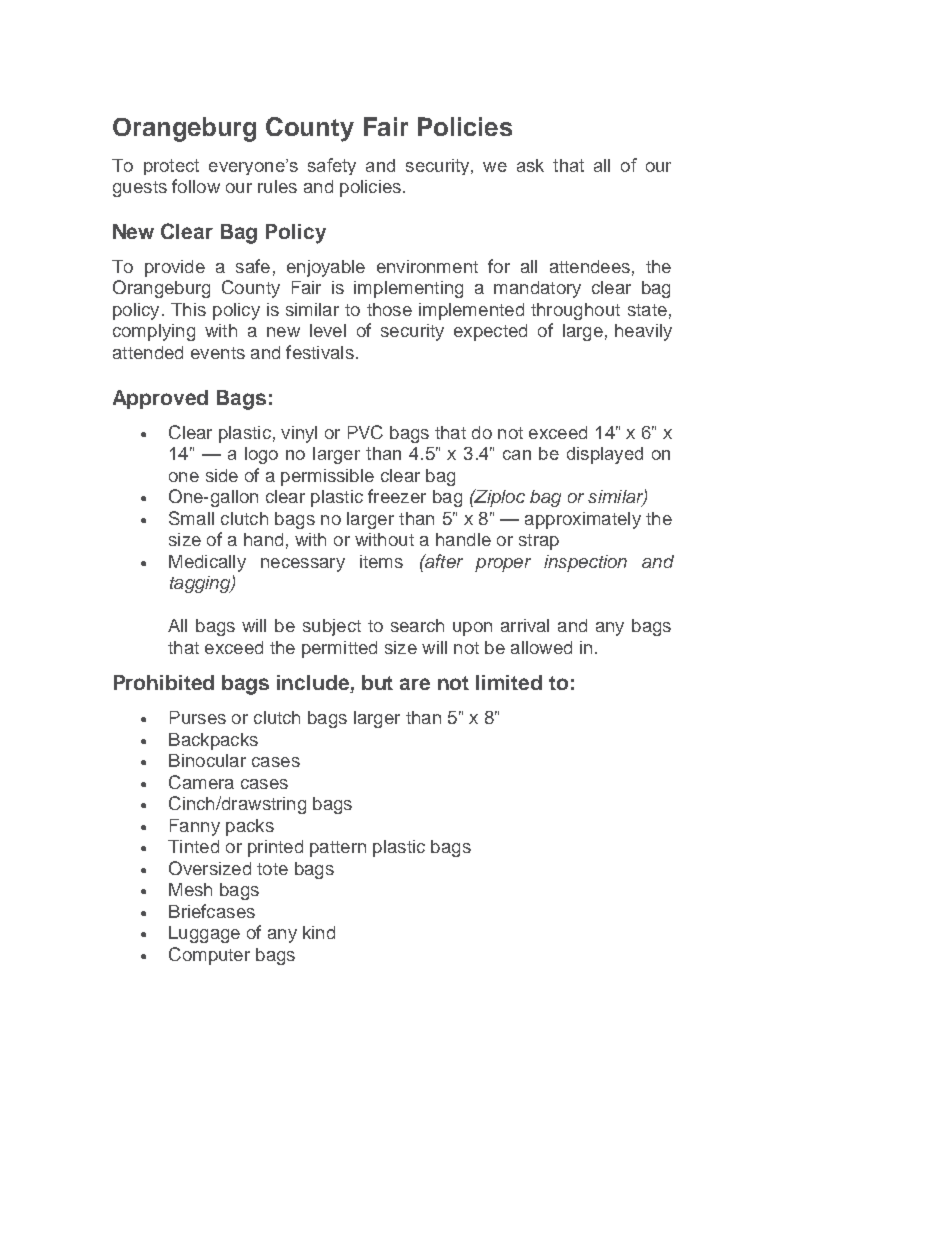 The height and width of the image is (1233, 952). Describe the element at coordinates (541, 647) in the image. I see `allowed` at that location.
